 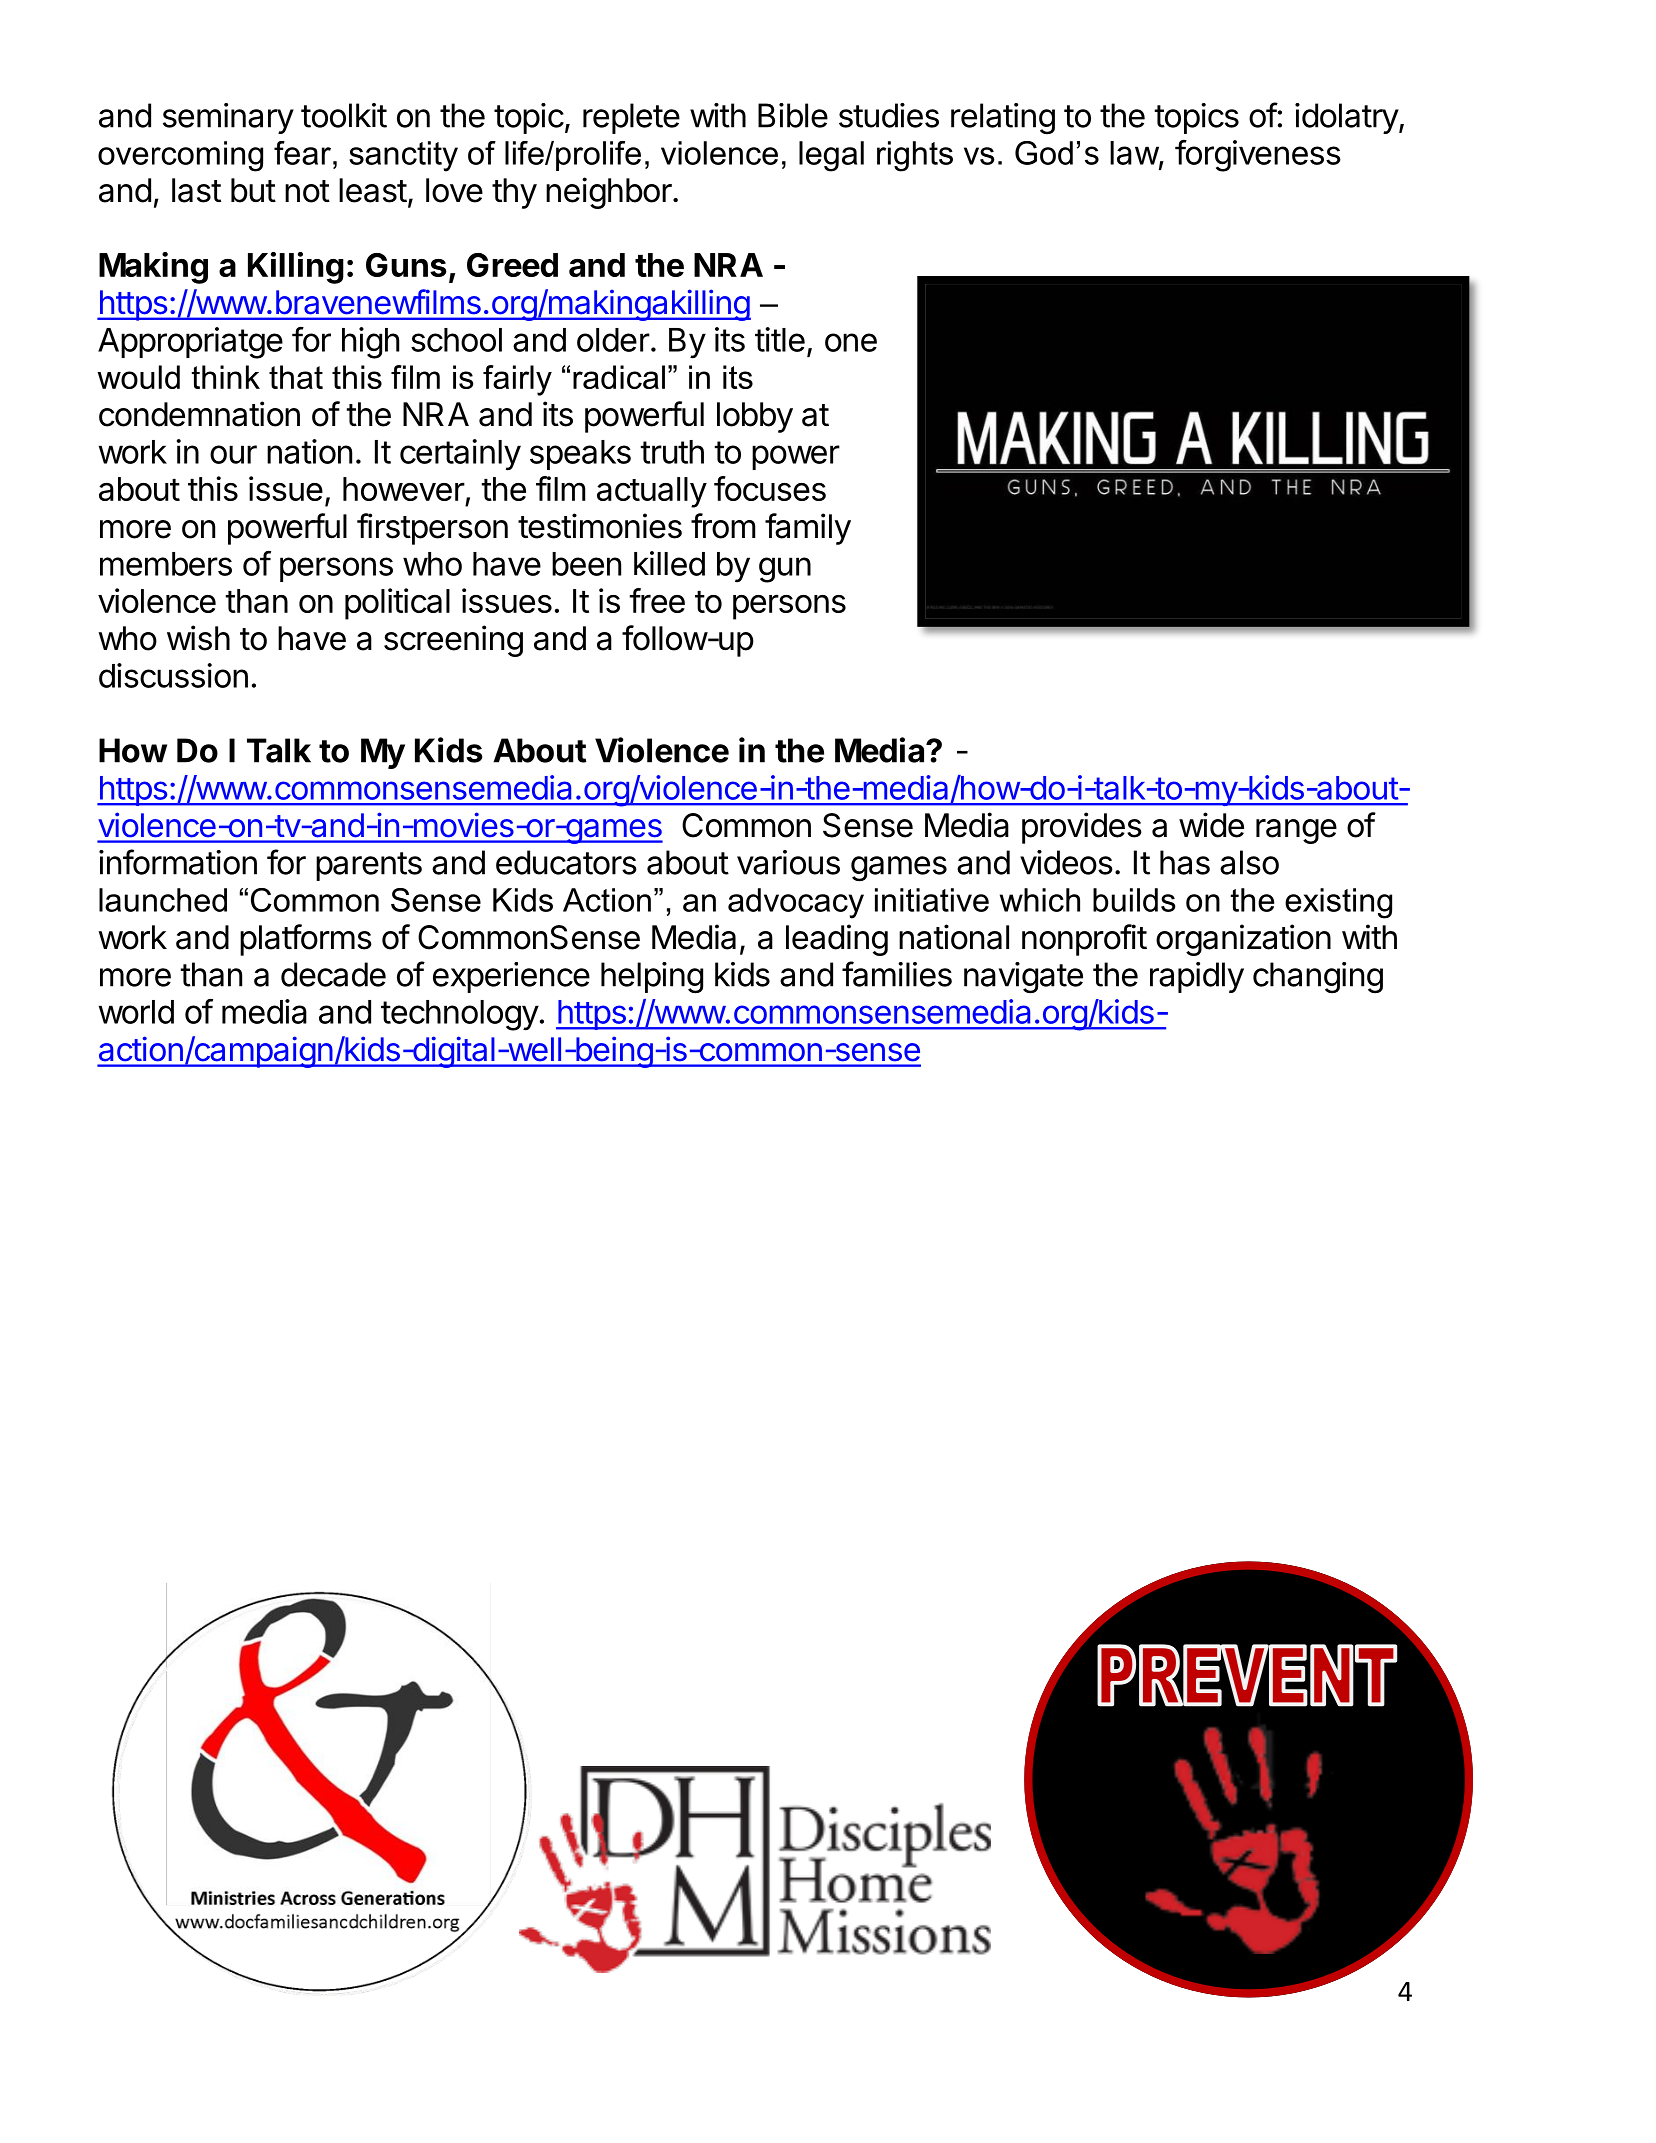 I want to click on decade, so click(x=333, y=974).
